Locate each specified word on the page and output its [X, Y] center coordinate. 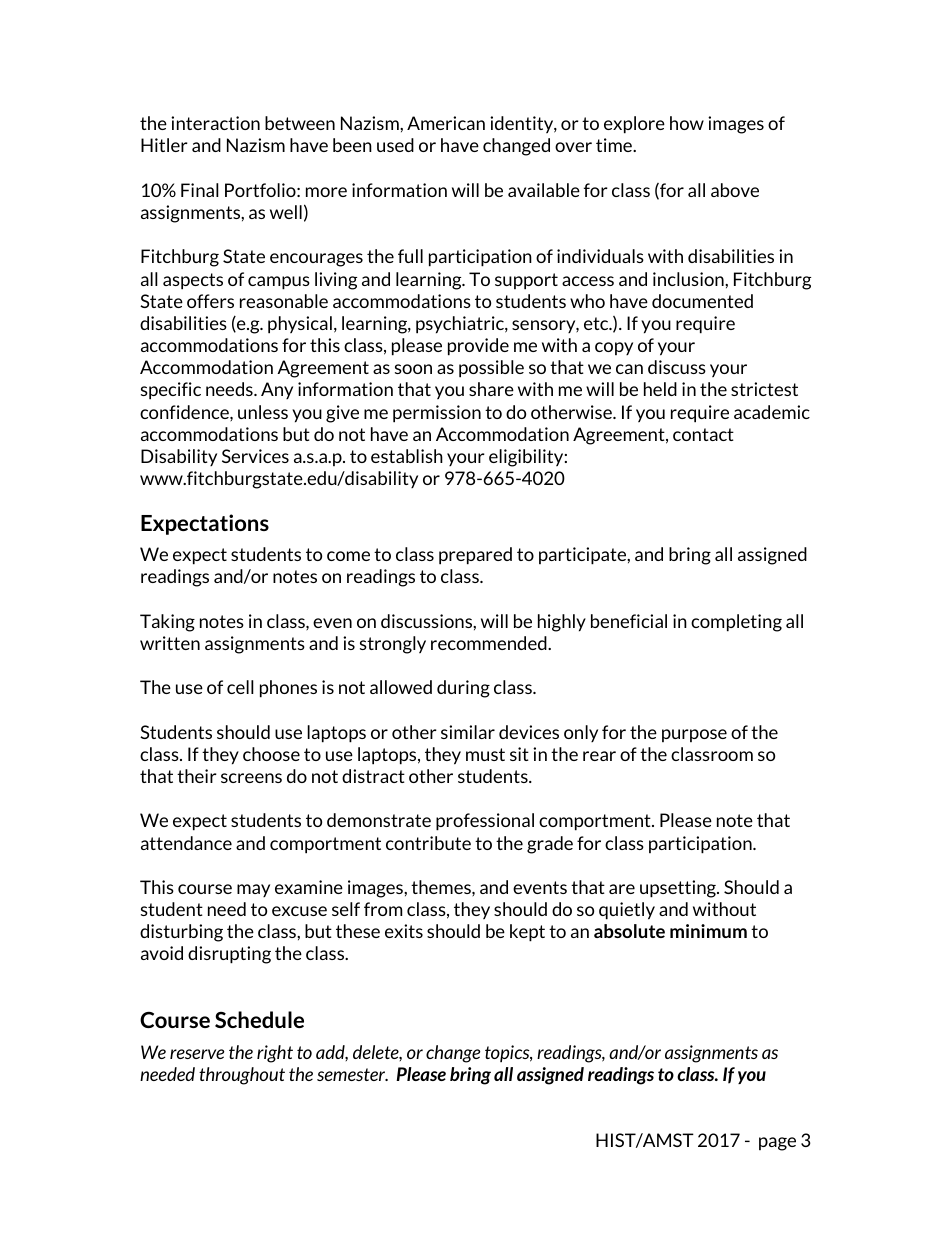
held [660, 389]
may [253, 890]
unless [263, 412]
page [777, 1144]
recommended [490, 643]
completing [736, 623]
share [491, 389]
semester [352, 1074]
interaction [215, 123]
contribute [428, 843]
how [687, 123]
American [446, 123]
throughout [242, 1076]
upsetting [679, 889]
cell [240, 687]
